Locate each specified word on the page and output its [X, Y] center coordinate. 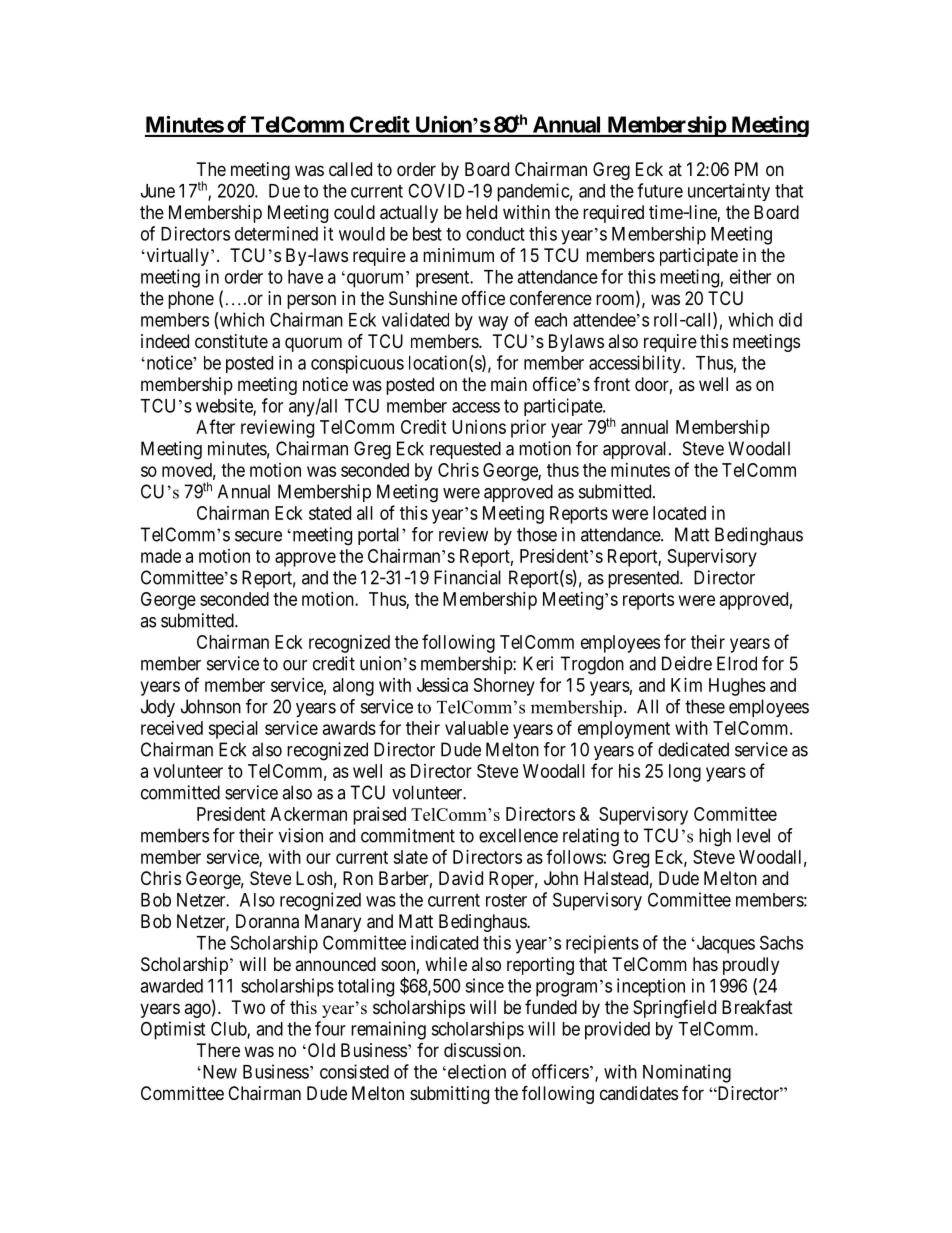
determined [276, 233]
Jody [158, 708]
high [715, 837]
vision [301, 835]
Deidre [687, 663]
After [215, 426]
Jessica [442, 685]
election [475, 1071]
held [481, 212]
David [461, 878]
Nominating [687, 1073]
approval [636, 450]
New [218, 1072]
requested [465, 450]
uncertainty [729, 192]
